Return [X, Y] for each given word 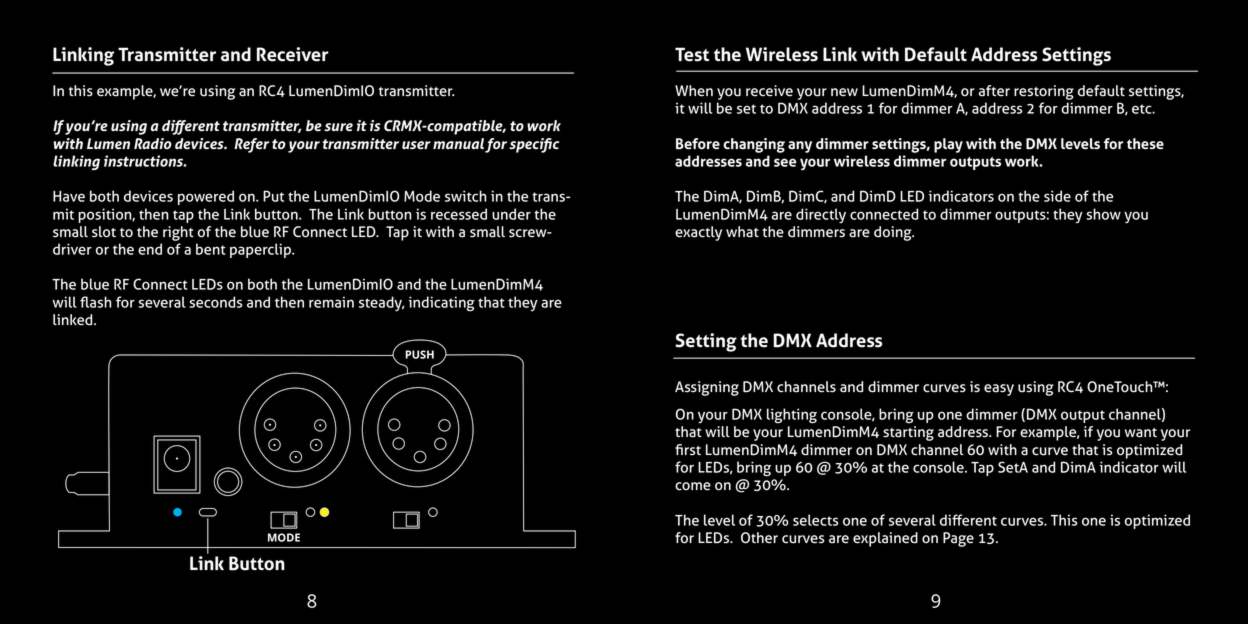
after [994, 91]
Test [692, 54]
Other [759, 538]
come [693, 486]
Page [958, 539]
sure [338, 127]
